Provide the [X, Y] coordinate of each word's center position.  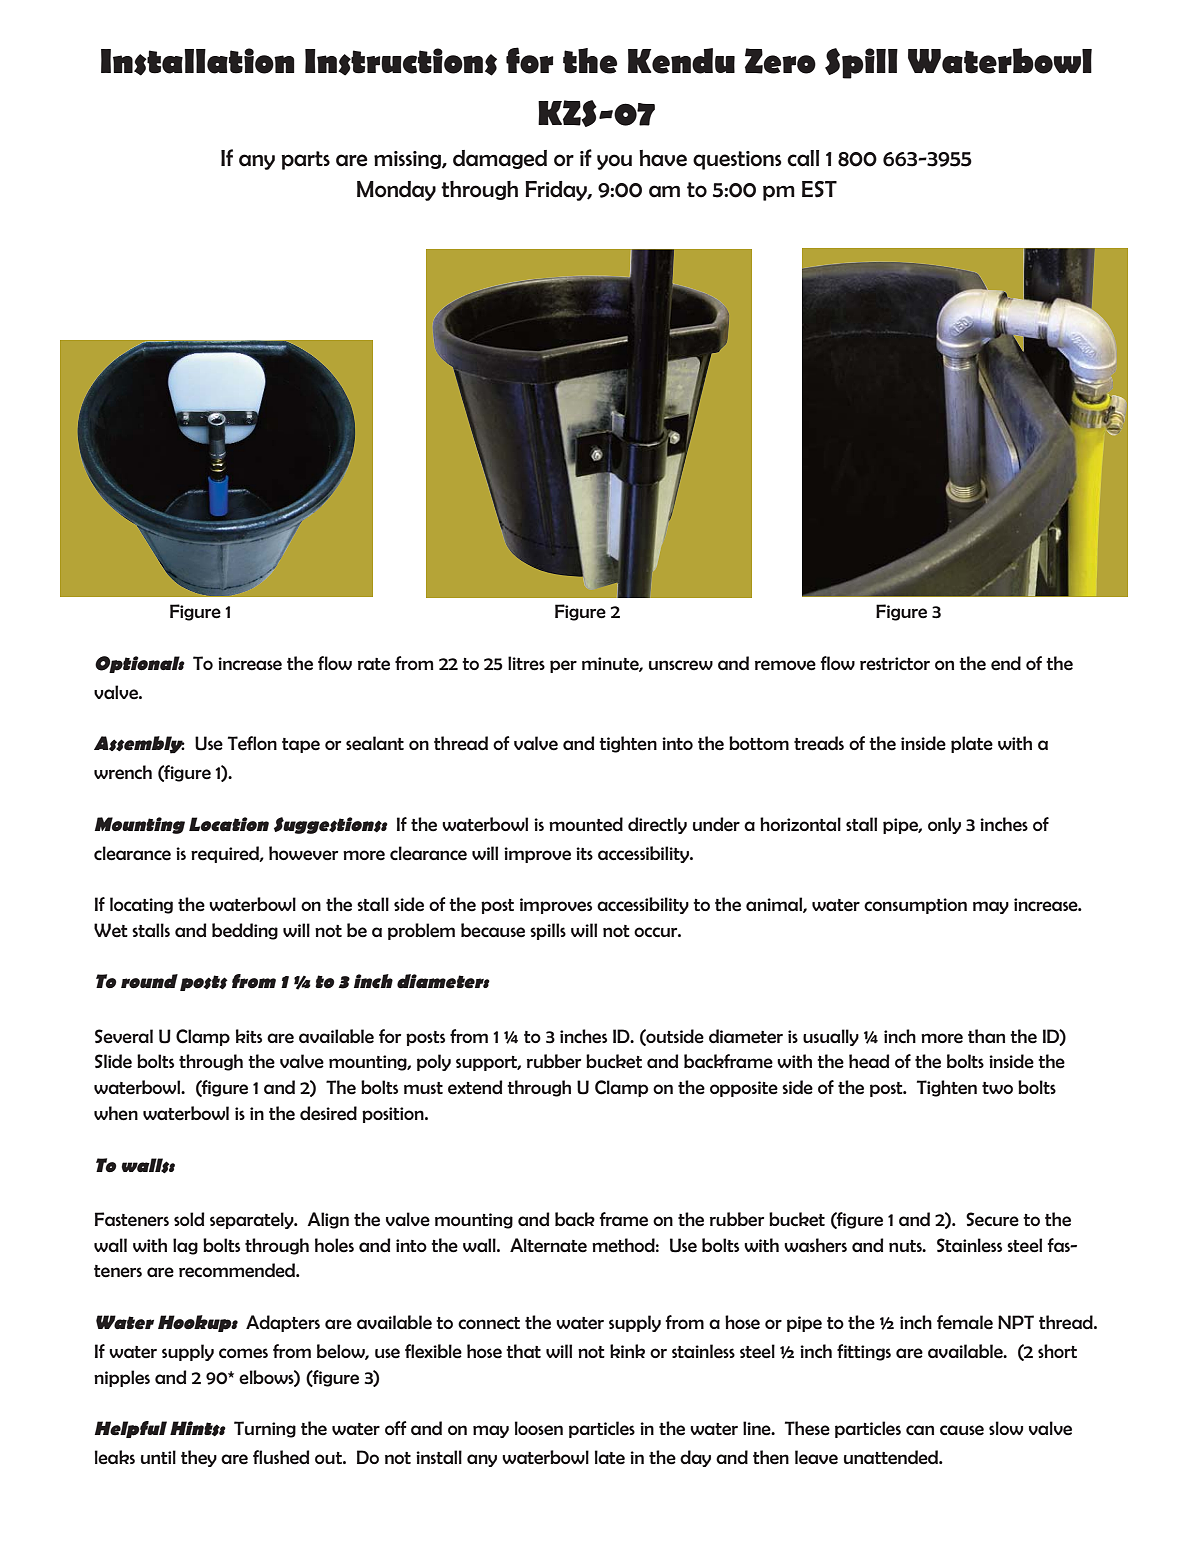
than [986, 1036]
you [614, 162]
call [803, 158]
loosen [539, 1428]
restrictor [895, 664]
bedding [245, 931]
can [920, 1430]
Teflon [252, 743]
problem [421, 931]
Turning [265, 1429]
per [563, 666]
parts [306, 160]
